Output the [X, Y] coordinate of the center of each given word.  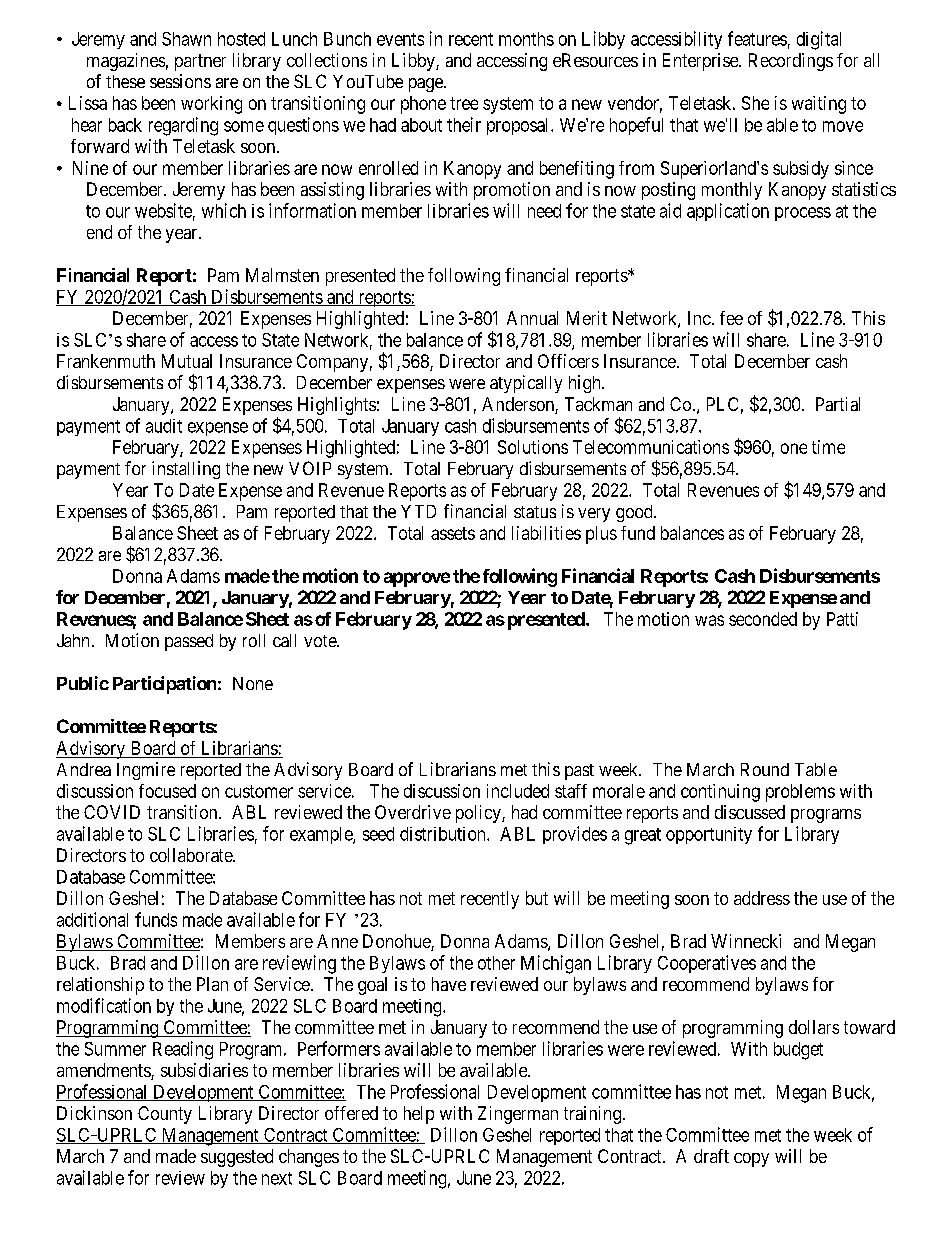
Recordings [791, 62]
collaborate [192, 855]
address [762, 898]
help [419, 1115]
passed [189, 642]
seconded [763, 619]
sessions [180, 81]
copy [751, 1160]
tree [464, 103]
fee [731, 318]
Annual [532, 318]
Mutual [187, 361]
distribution [444, 834]
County [165, 1115]
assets [453, 533]
